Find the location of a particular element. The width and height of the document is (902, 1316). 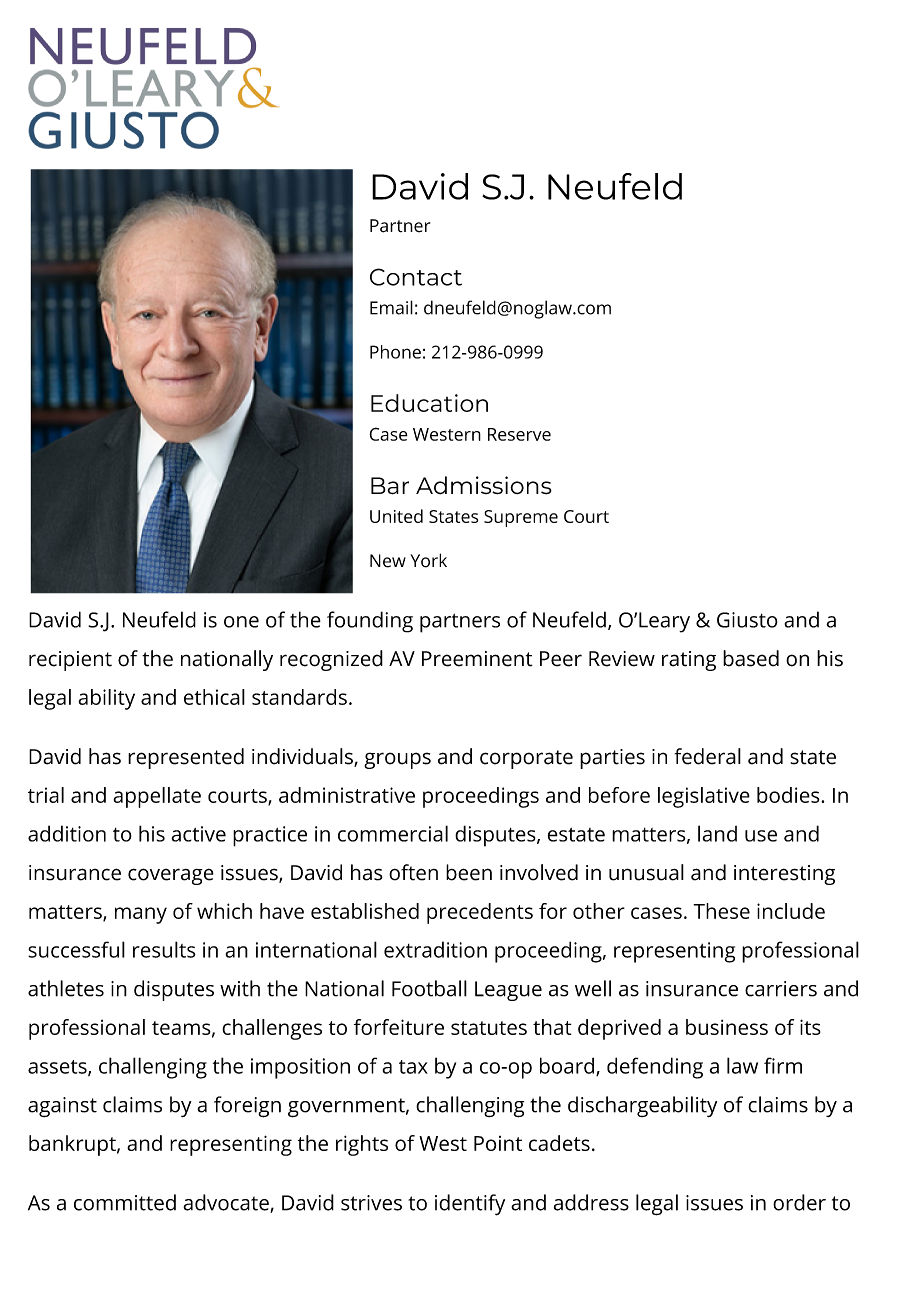

identify is located at coordinates (470, 1205).
